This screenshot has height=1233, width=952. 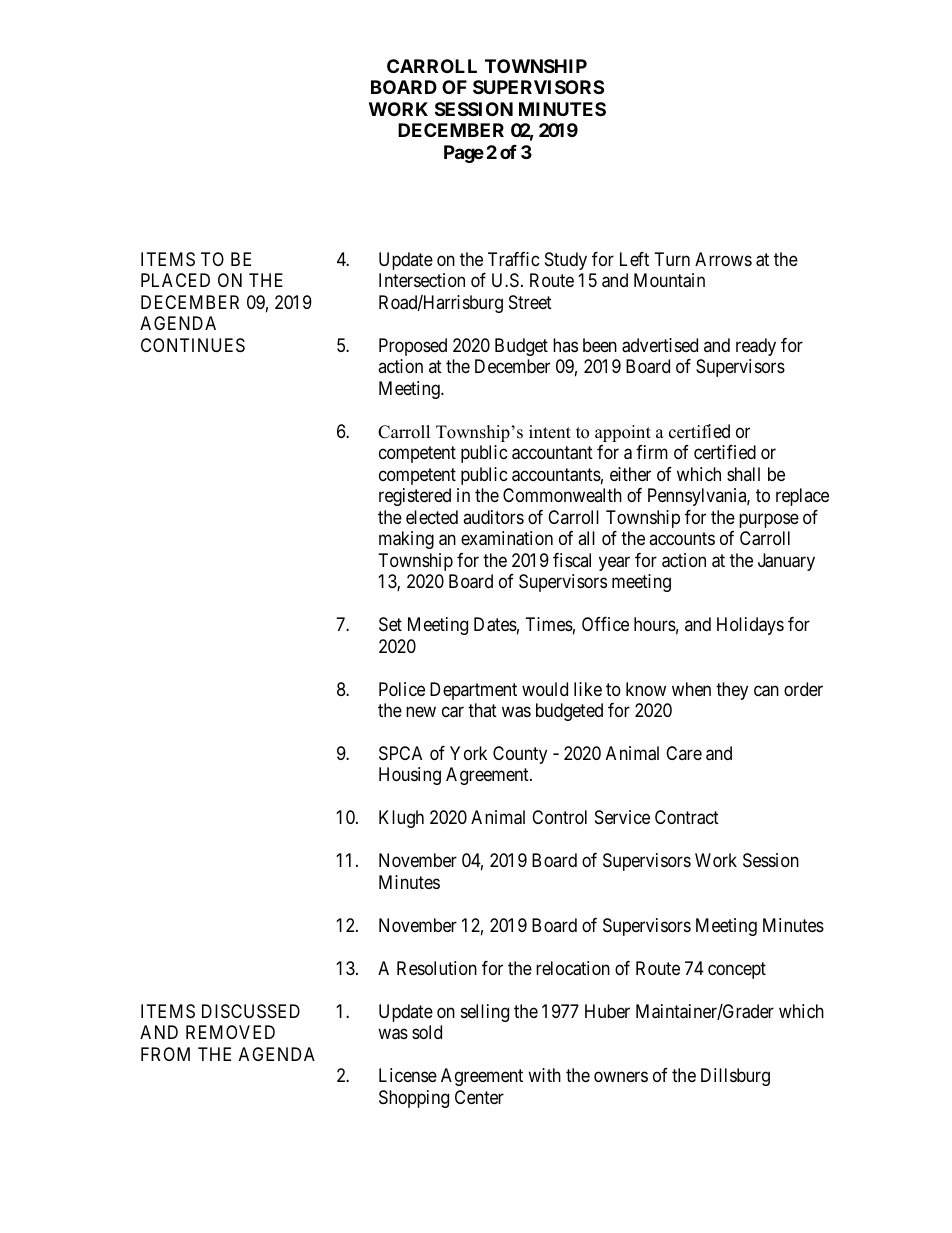 I want to click on auditors, so click(x=493, y=517).
